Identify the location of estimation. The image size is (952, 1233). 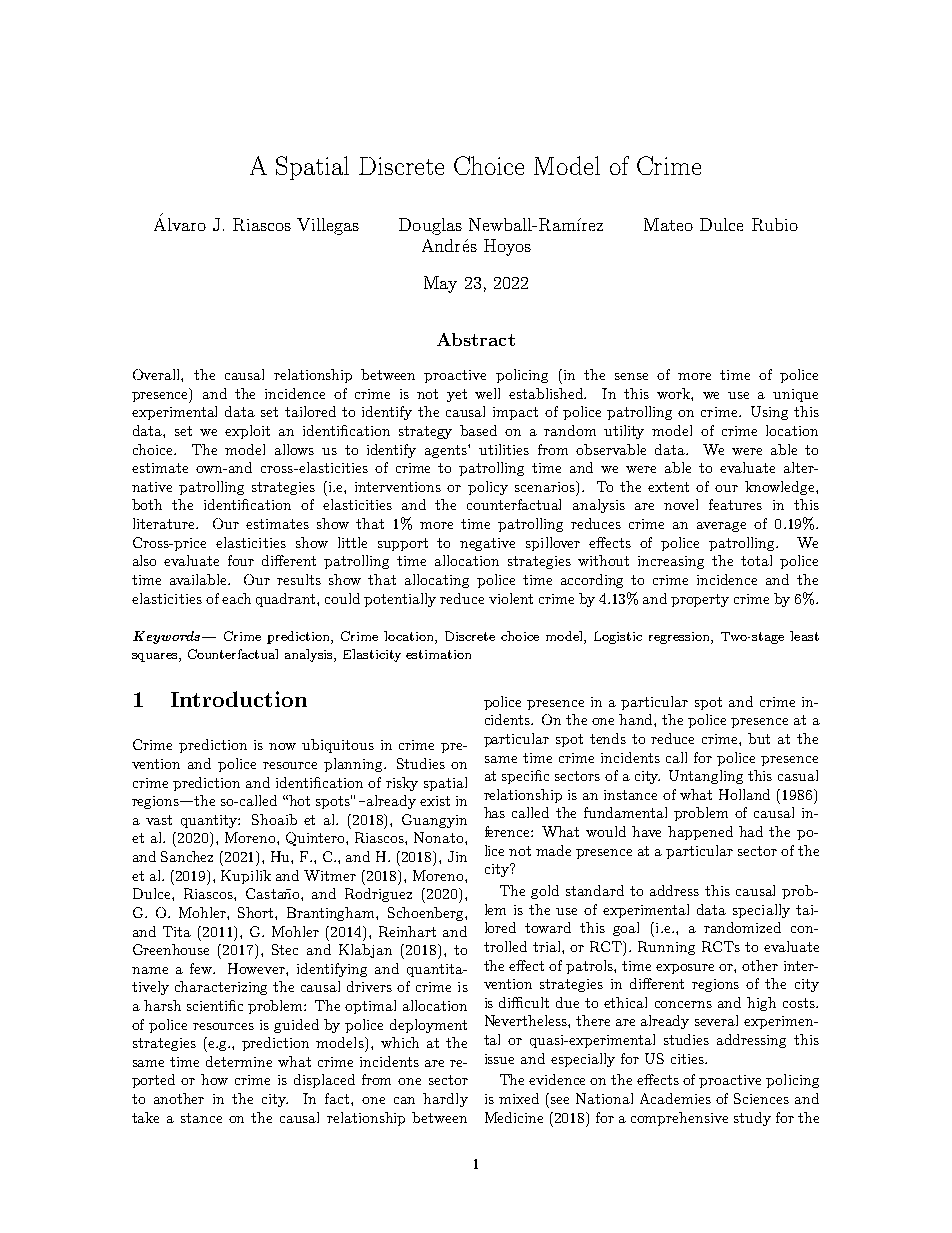
(438, 654).
